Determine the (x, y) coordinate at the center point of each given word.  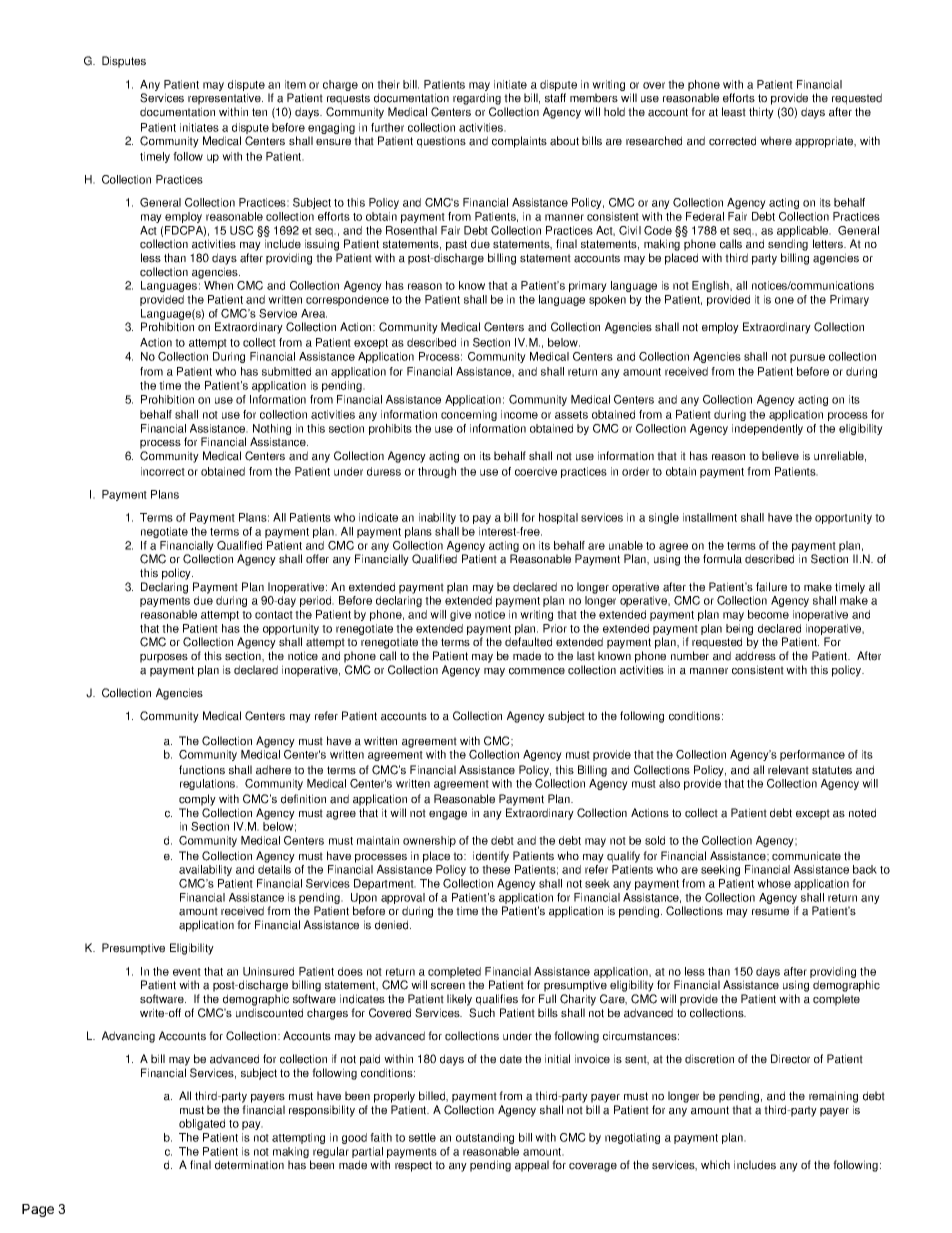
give (460, 615)
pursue (807, 358)
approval (403, 900)
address (755, 656)
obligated (202, 1124)
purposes (164, 658)
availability (205, 870)
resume (770, 912)
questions (441, 142)
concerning (469, 415)
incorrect (163, 471)
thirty (761, 113)
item (295, 84)
